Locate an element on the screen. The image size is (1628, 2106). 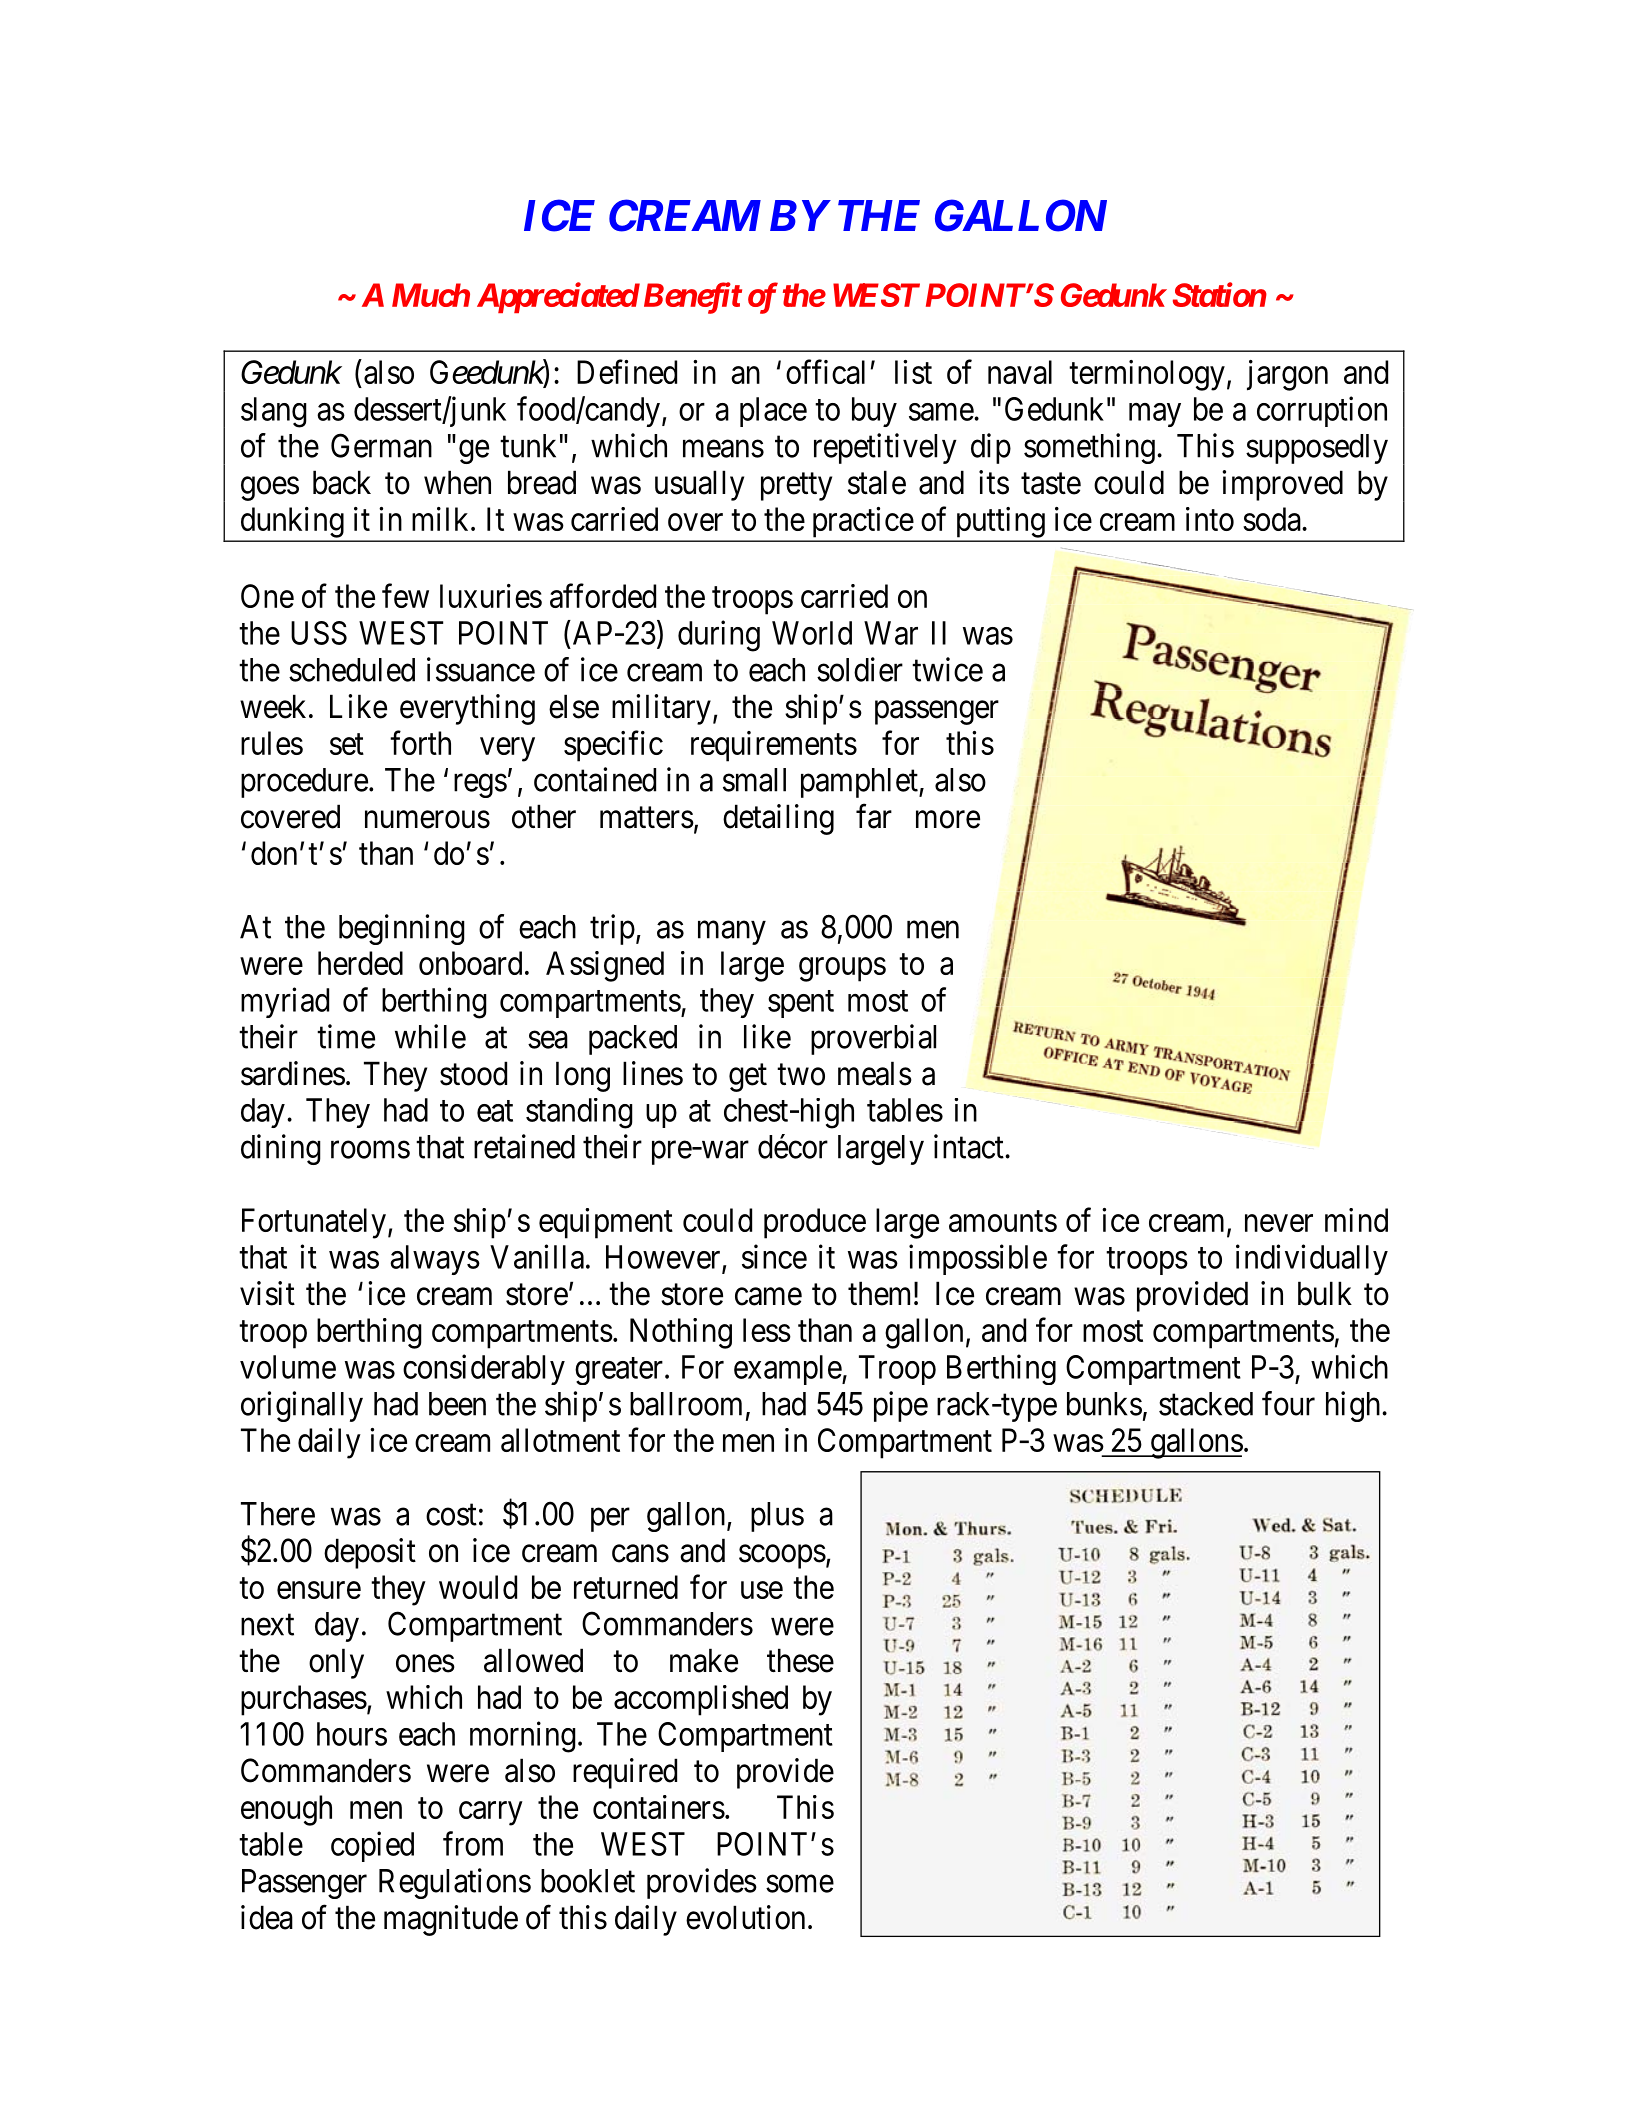
requirements is located at coordinates (774, 746).
